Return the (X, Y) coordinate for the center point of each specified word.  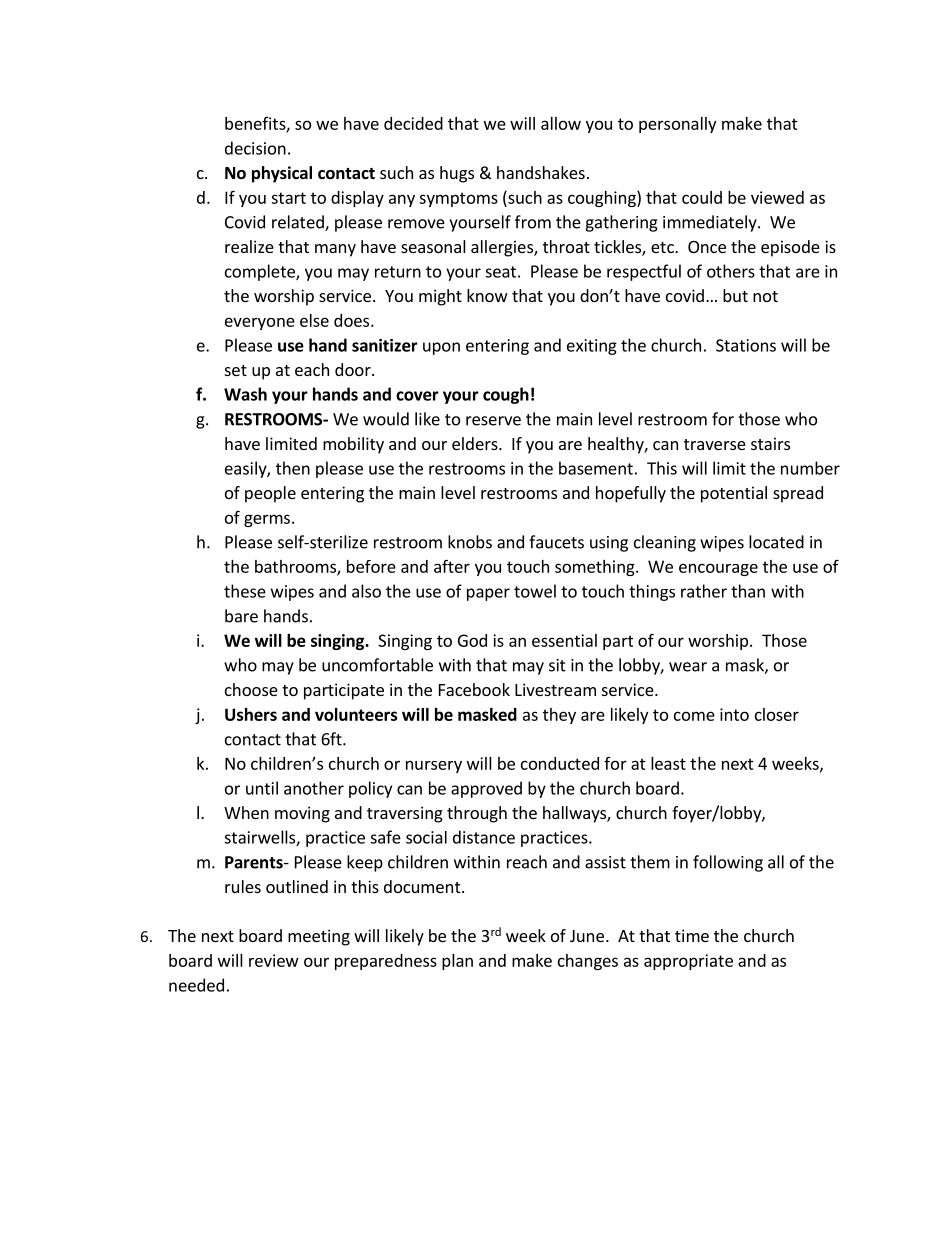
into (734, 714)
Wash (245, 394)
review (274, 960)
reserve (493, 421)
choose (251, 689)
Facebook (474, 689)
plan (457, 962)
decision (255, 148)
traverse (715, 444)
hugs (457, 174)
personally (677, 125)
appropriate (688, 962)
